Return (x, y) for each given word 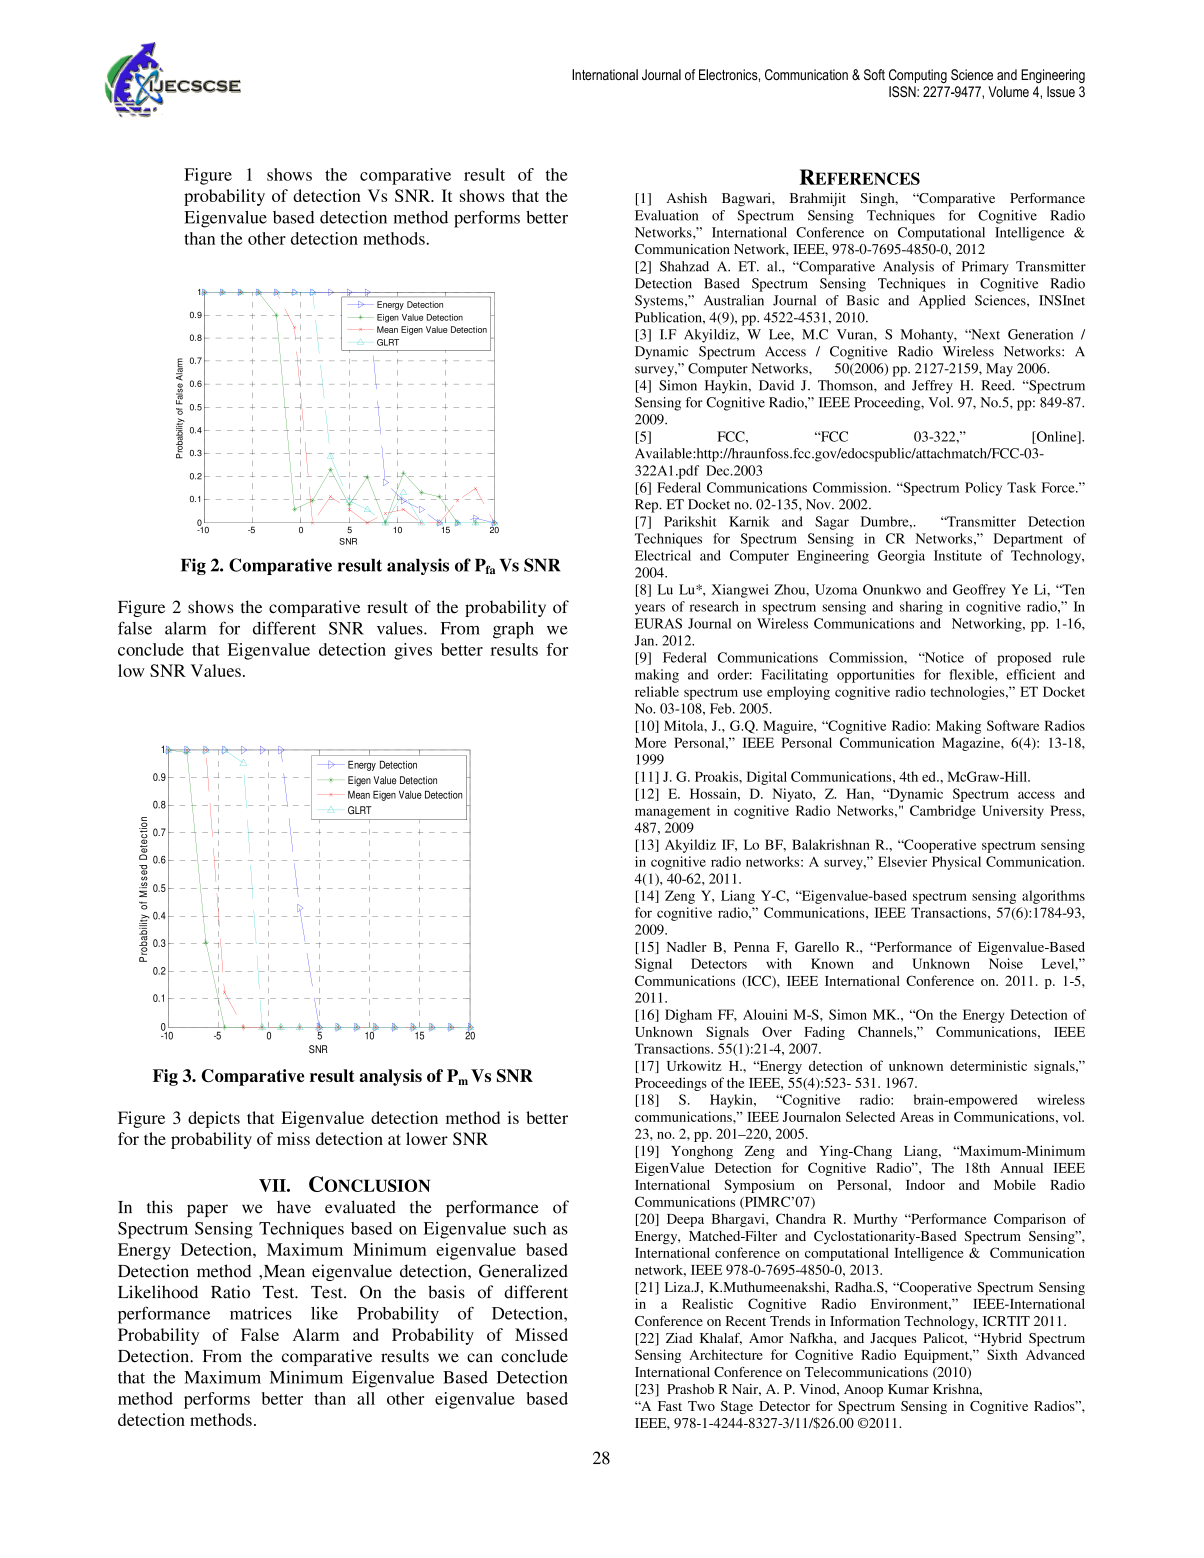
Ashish (687, 198)
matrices (261, 1313)
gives (413, 651)
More (650, 742)
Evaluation (666, 215)
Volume (1008, 91)
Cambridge (943, 812)
